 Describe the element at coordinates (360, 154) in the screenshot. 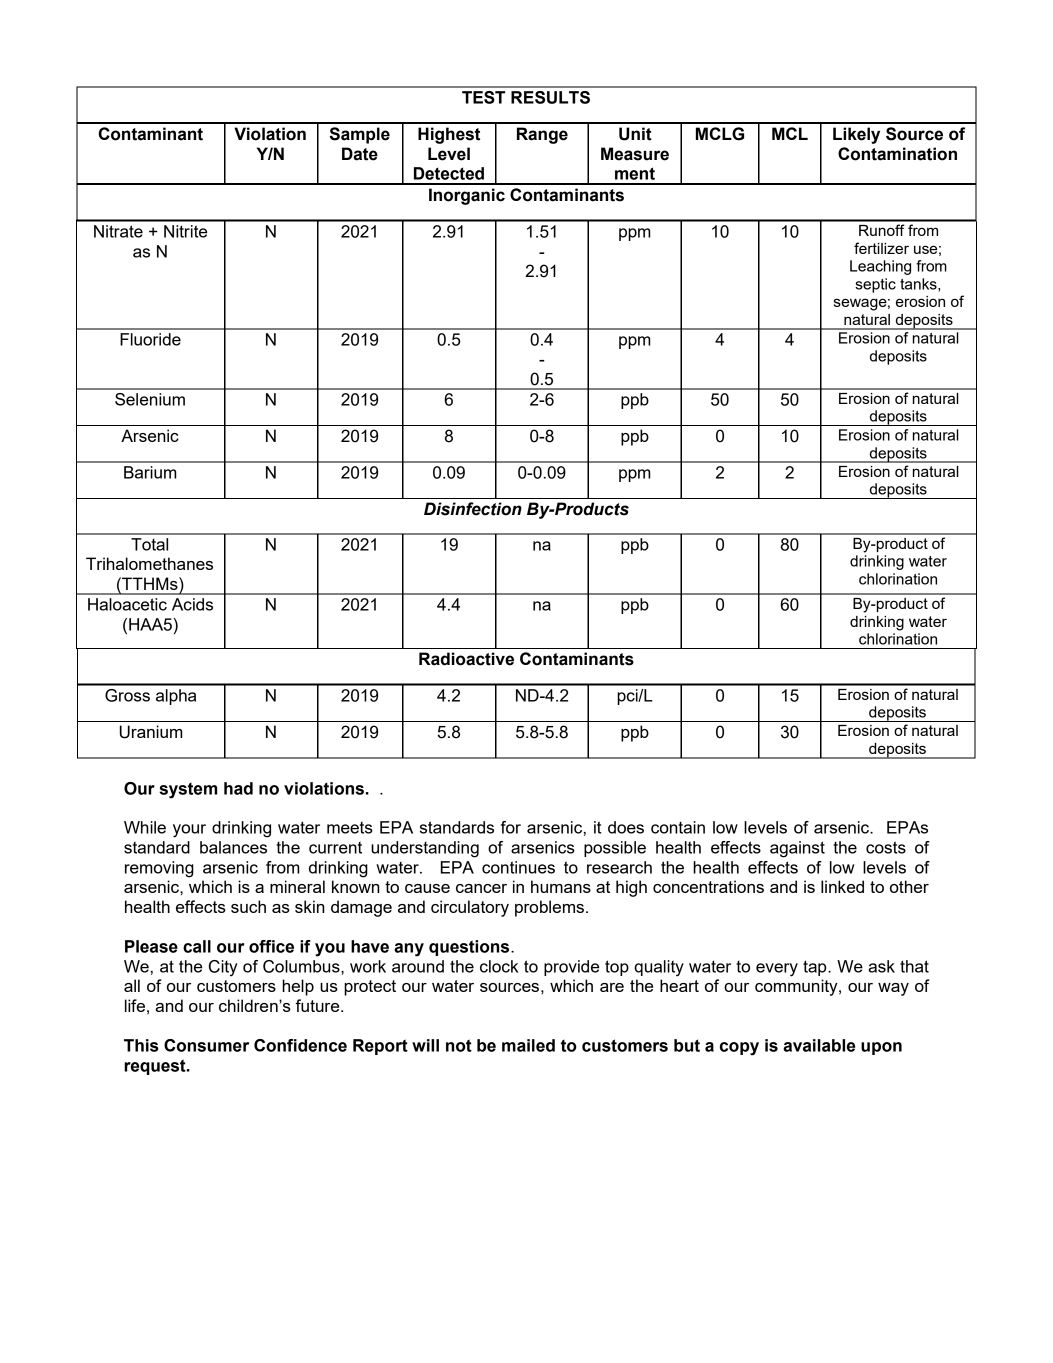

I see `Date` at that location.
